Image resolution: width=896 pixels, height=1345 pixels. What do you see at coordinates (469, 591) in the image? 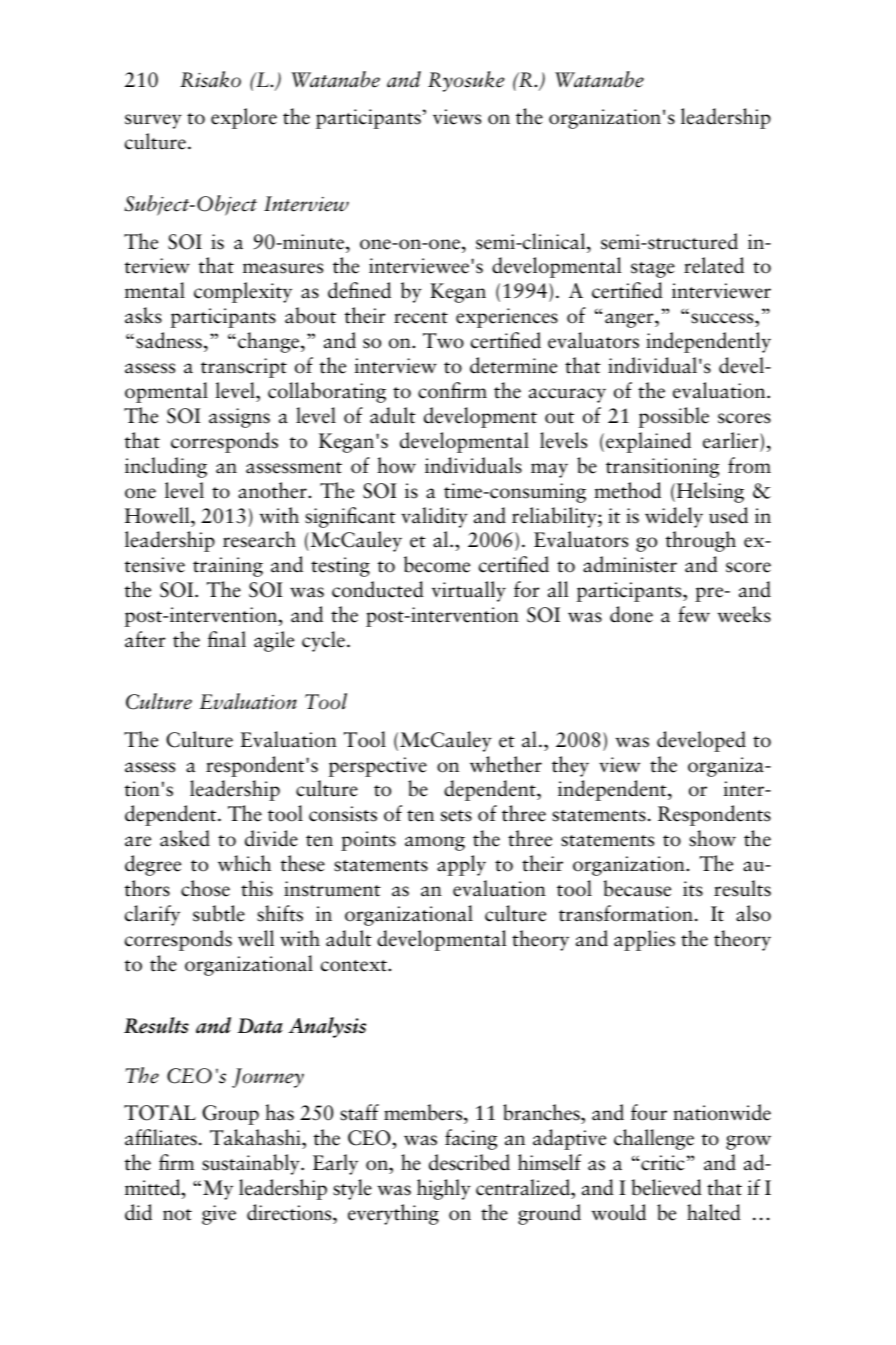
I see `virtually` at bounding box center [469, 591].
